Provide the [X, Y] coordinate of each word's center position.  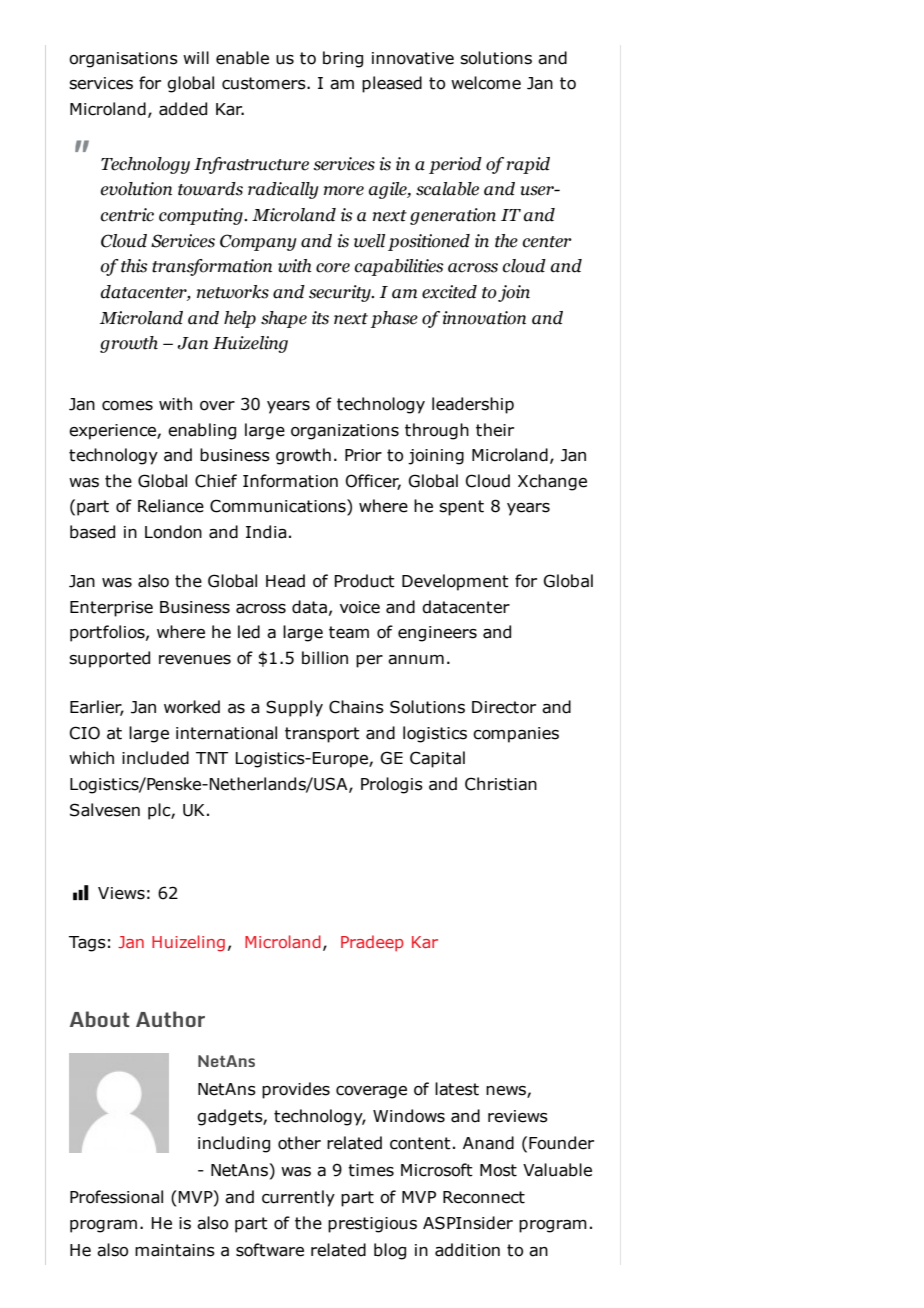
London [173, 532]
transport [322, 735]
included [155, 758]
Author [170, 1019]
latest [457, 1089]
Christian [501, 784]
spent [461, 508]
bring [343, 59]
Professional [116, 1197]
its [320, 318]
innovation [484, 318]
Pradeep [372, 943]
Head [285, 581]
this [134, 266]
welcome [486, 83]
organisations [123, 60]
